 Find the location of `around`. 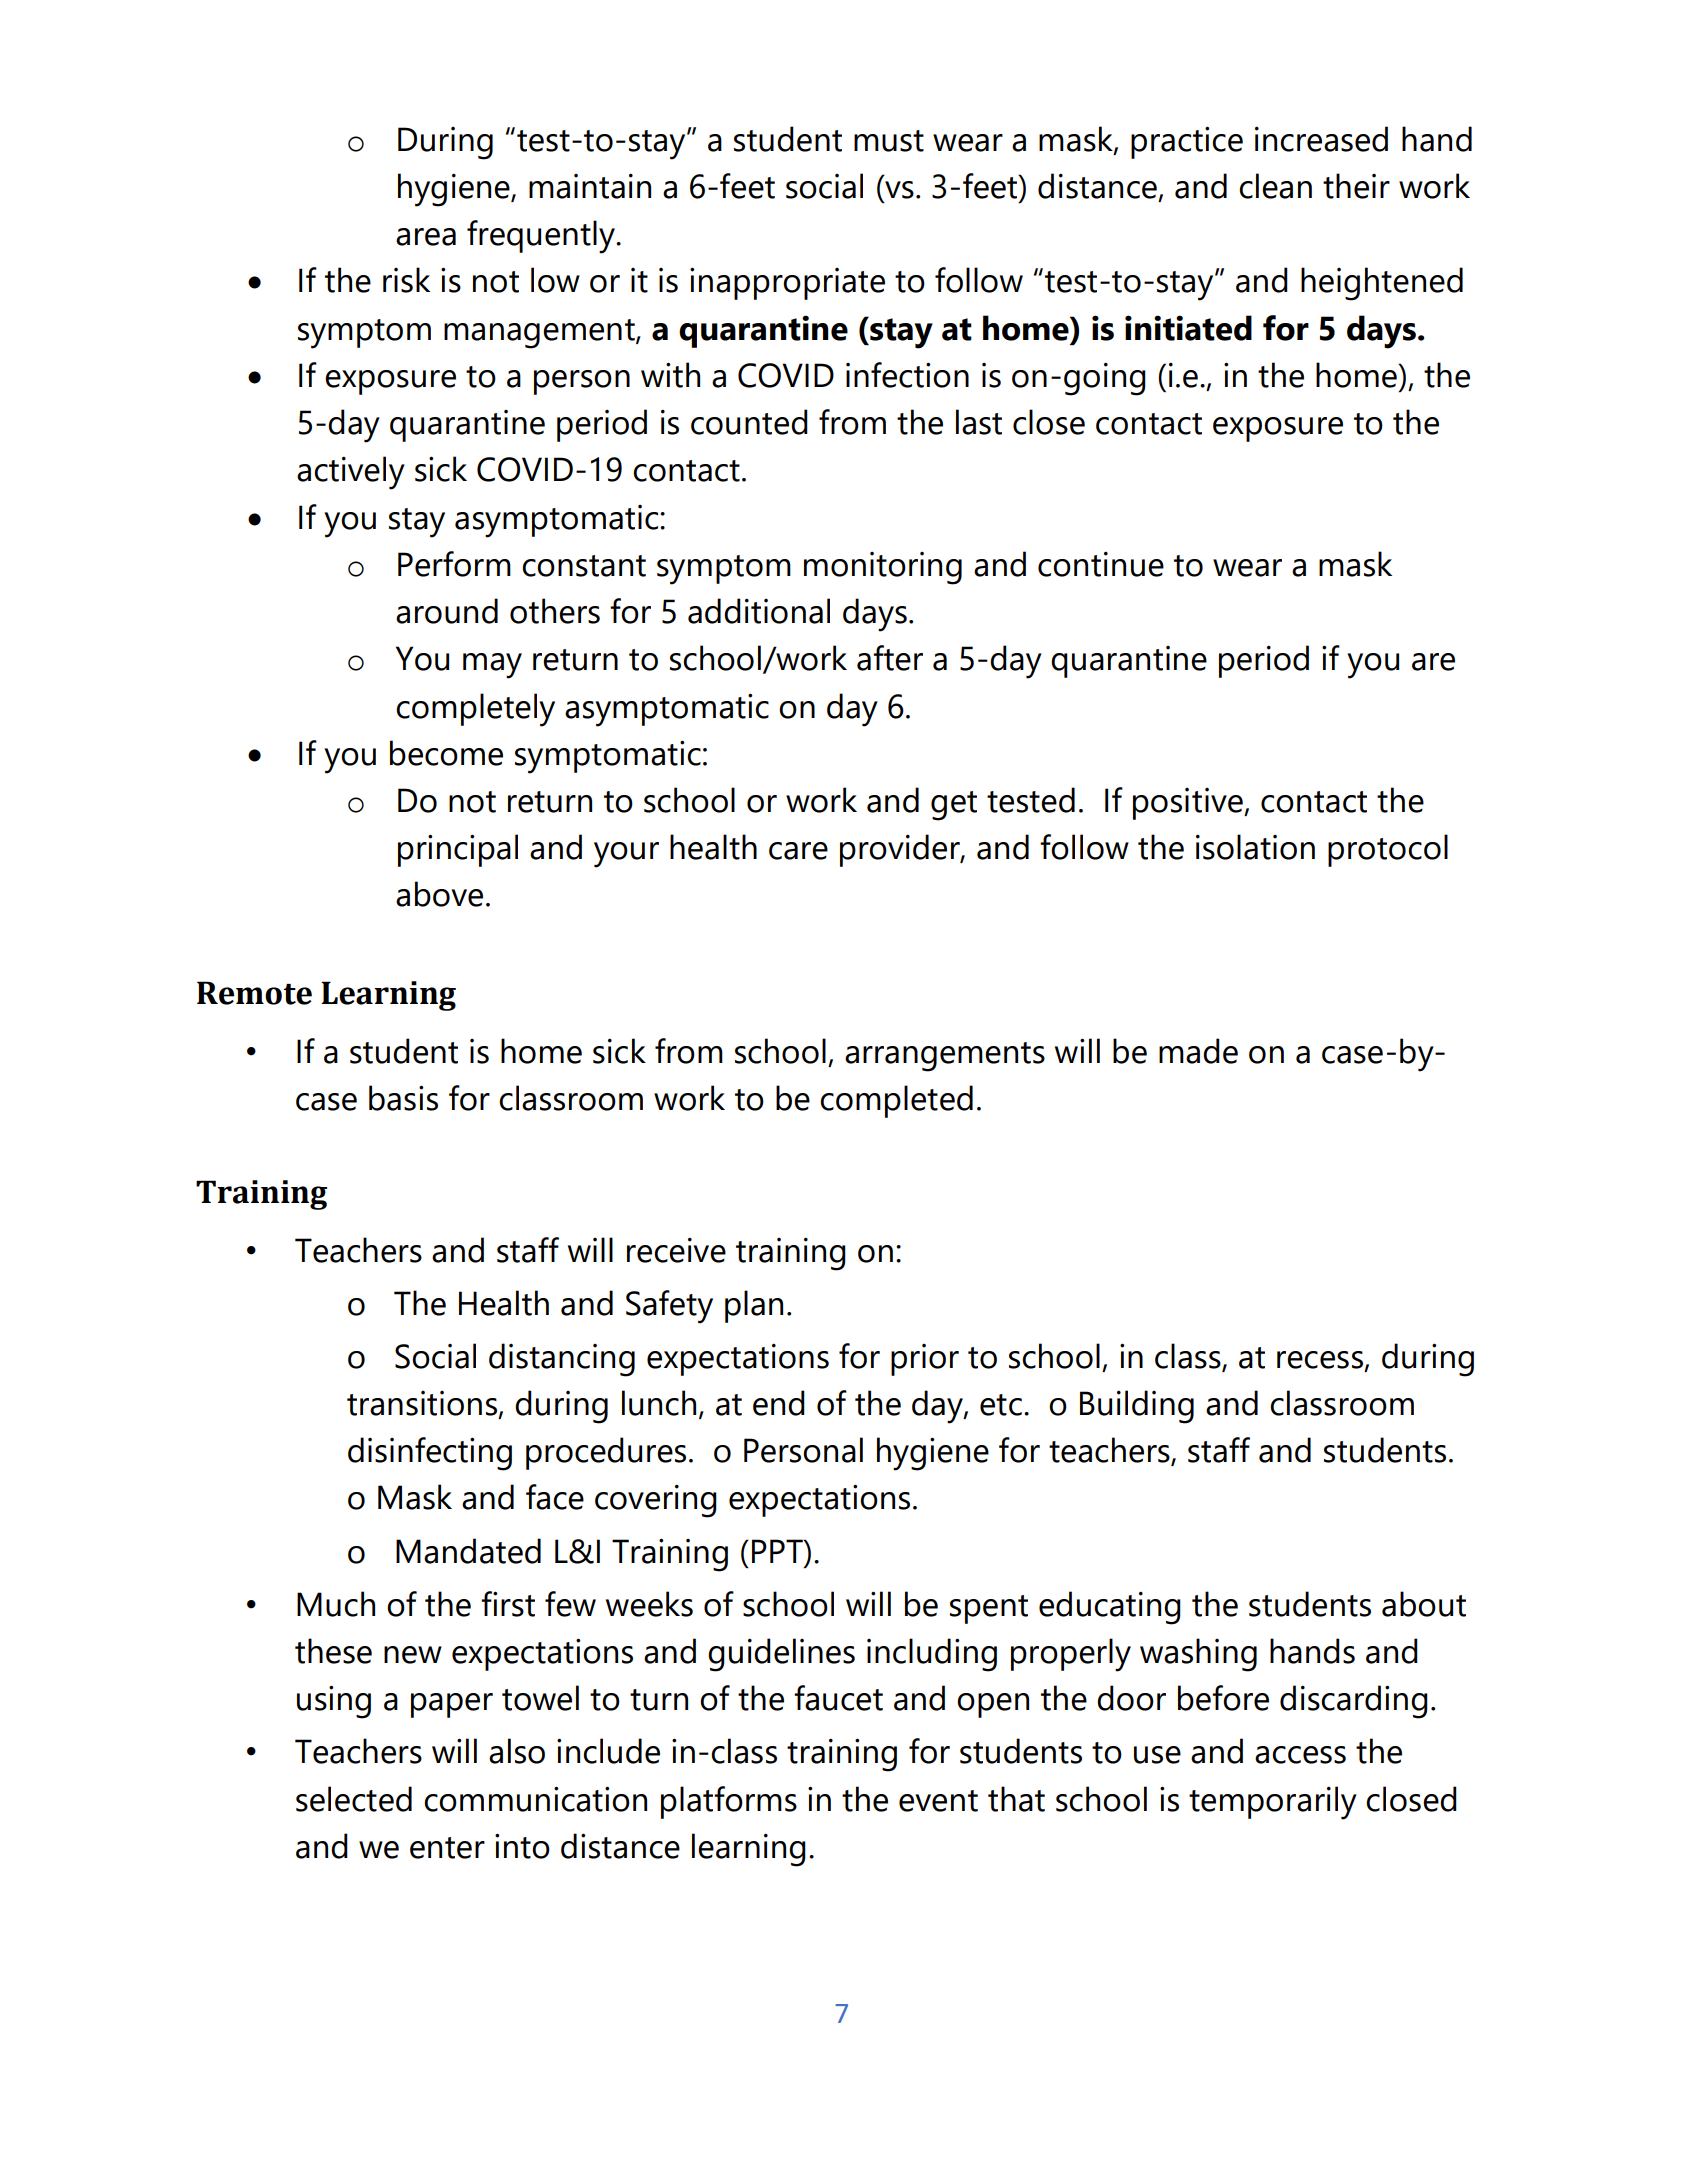

around is located at coordinates (447, 611).
